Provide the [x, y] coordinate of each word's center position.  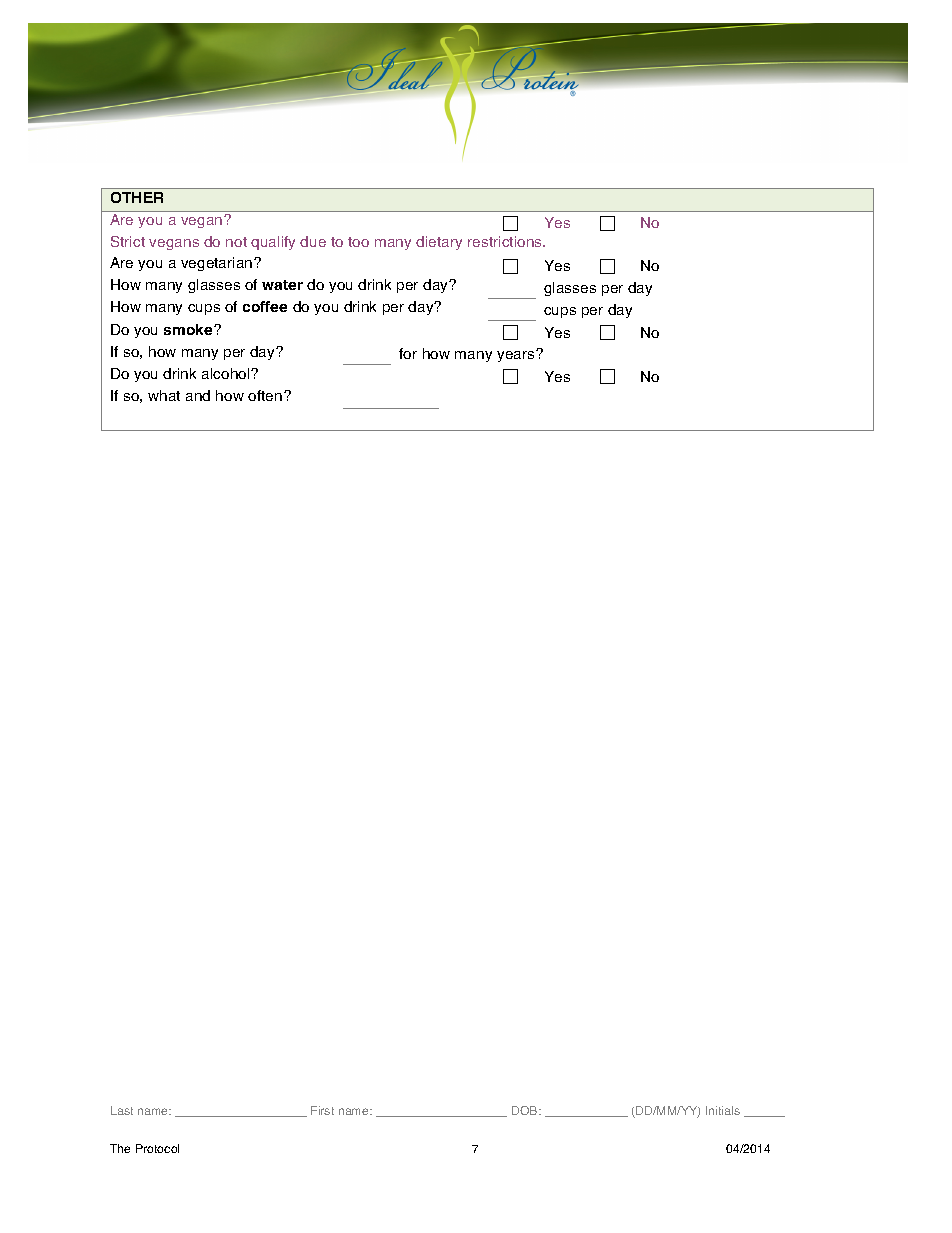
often [265, 395]
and [198, 395]
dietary [439, 243]
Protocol [157, 1148]
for [408, 353]
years [517, 356]
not [236, 242]
